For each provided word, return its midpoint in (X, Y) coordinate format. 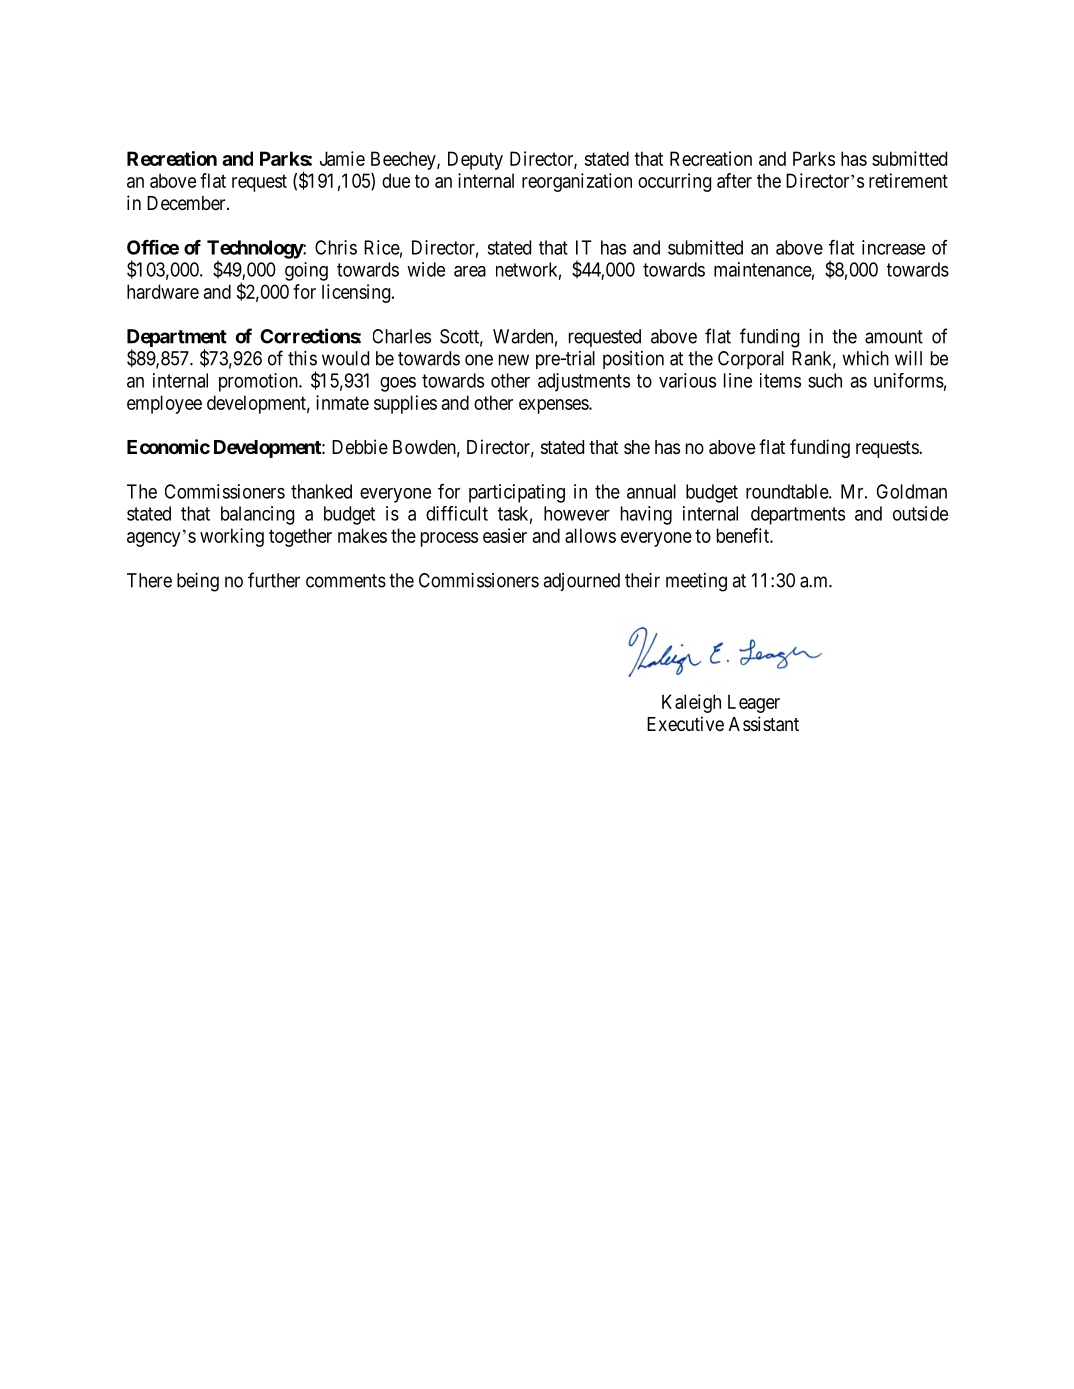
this (302, 358)
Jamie (342, 158)
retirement (908, 180)
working (232, 537)
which (865, 358)
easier (505, 535)
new (514, 360)
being (198, 582)
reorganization (577, 182)
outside (920, 513)
